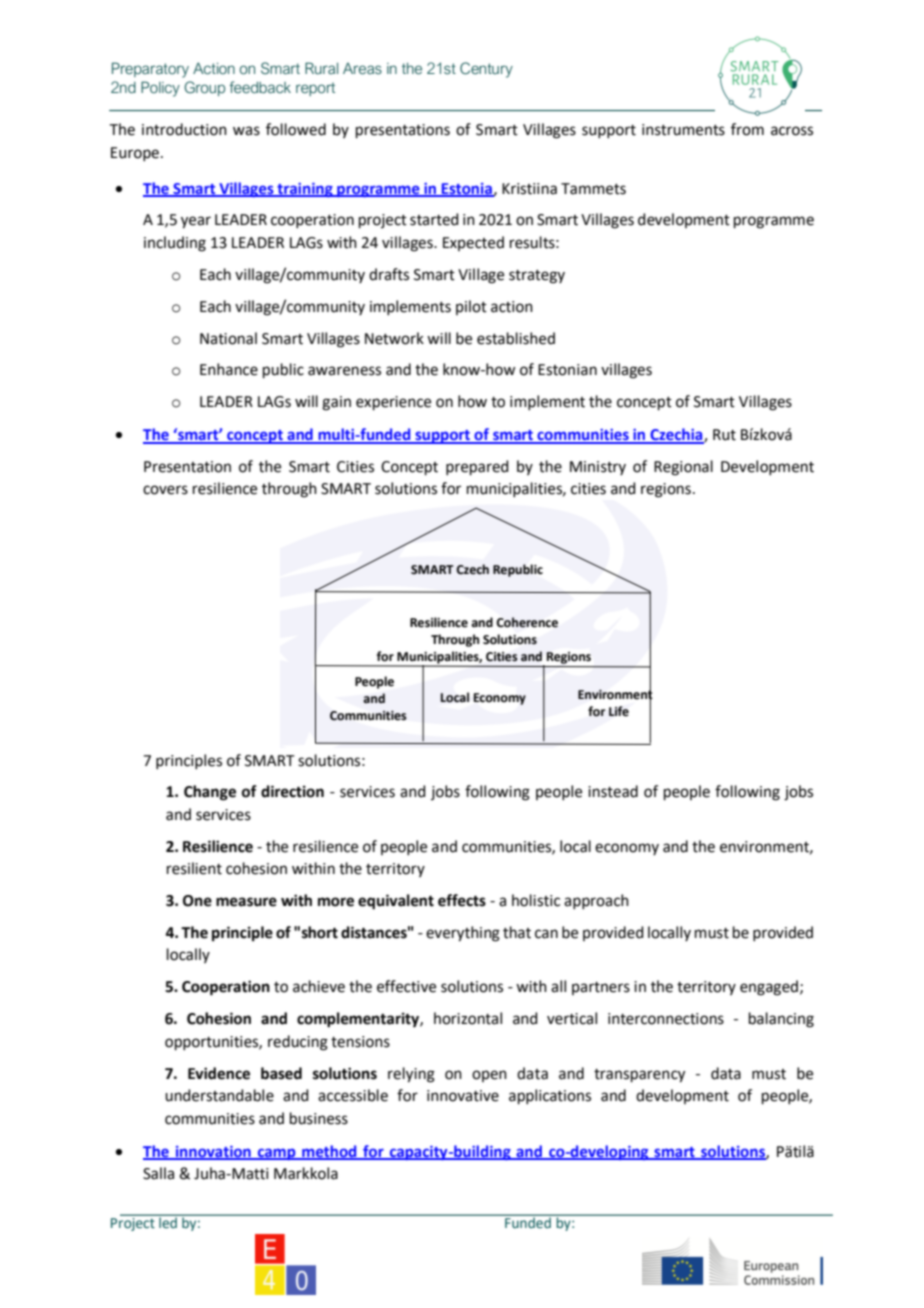 The height and width of the document is (1308, 924). I want to click on Century, so click(486, 70).
